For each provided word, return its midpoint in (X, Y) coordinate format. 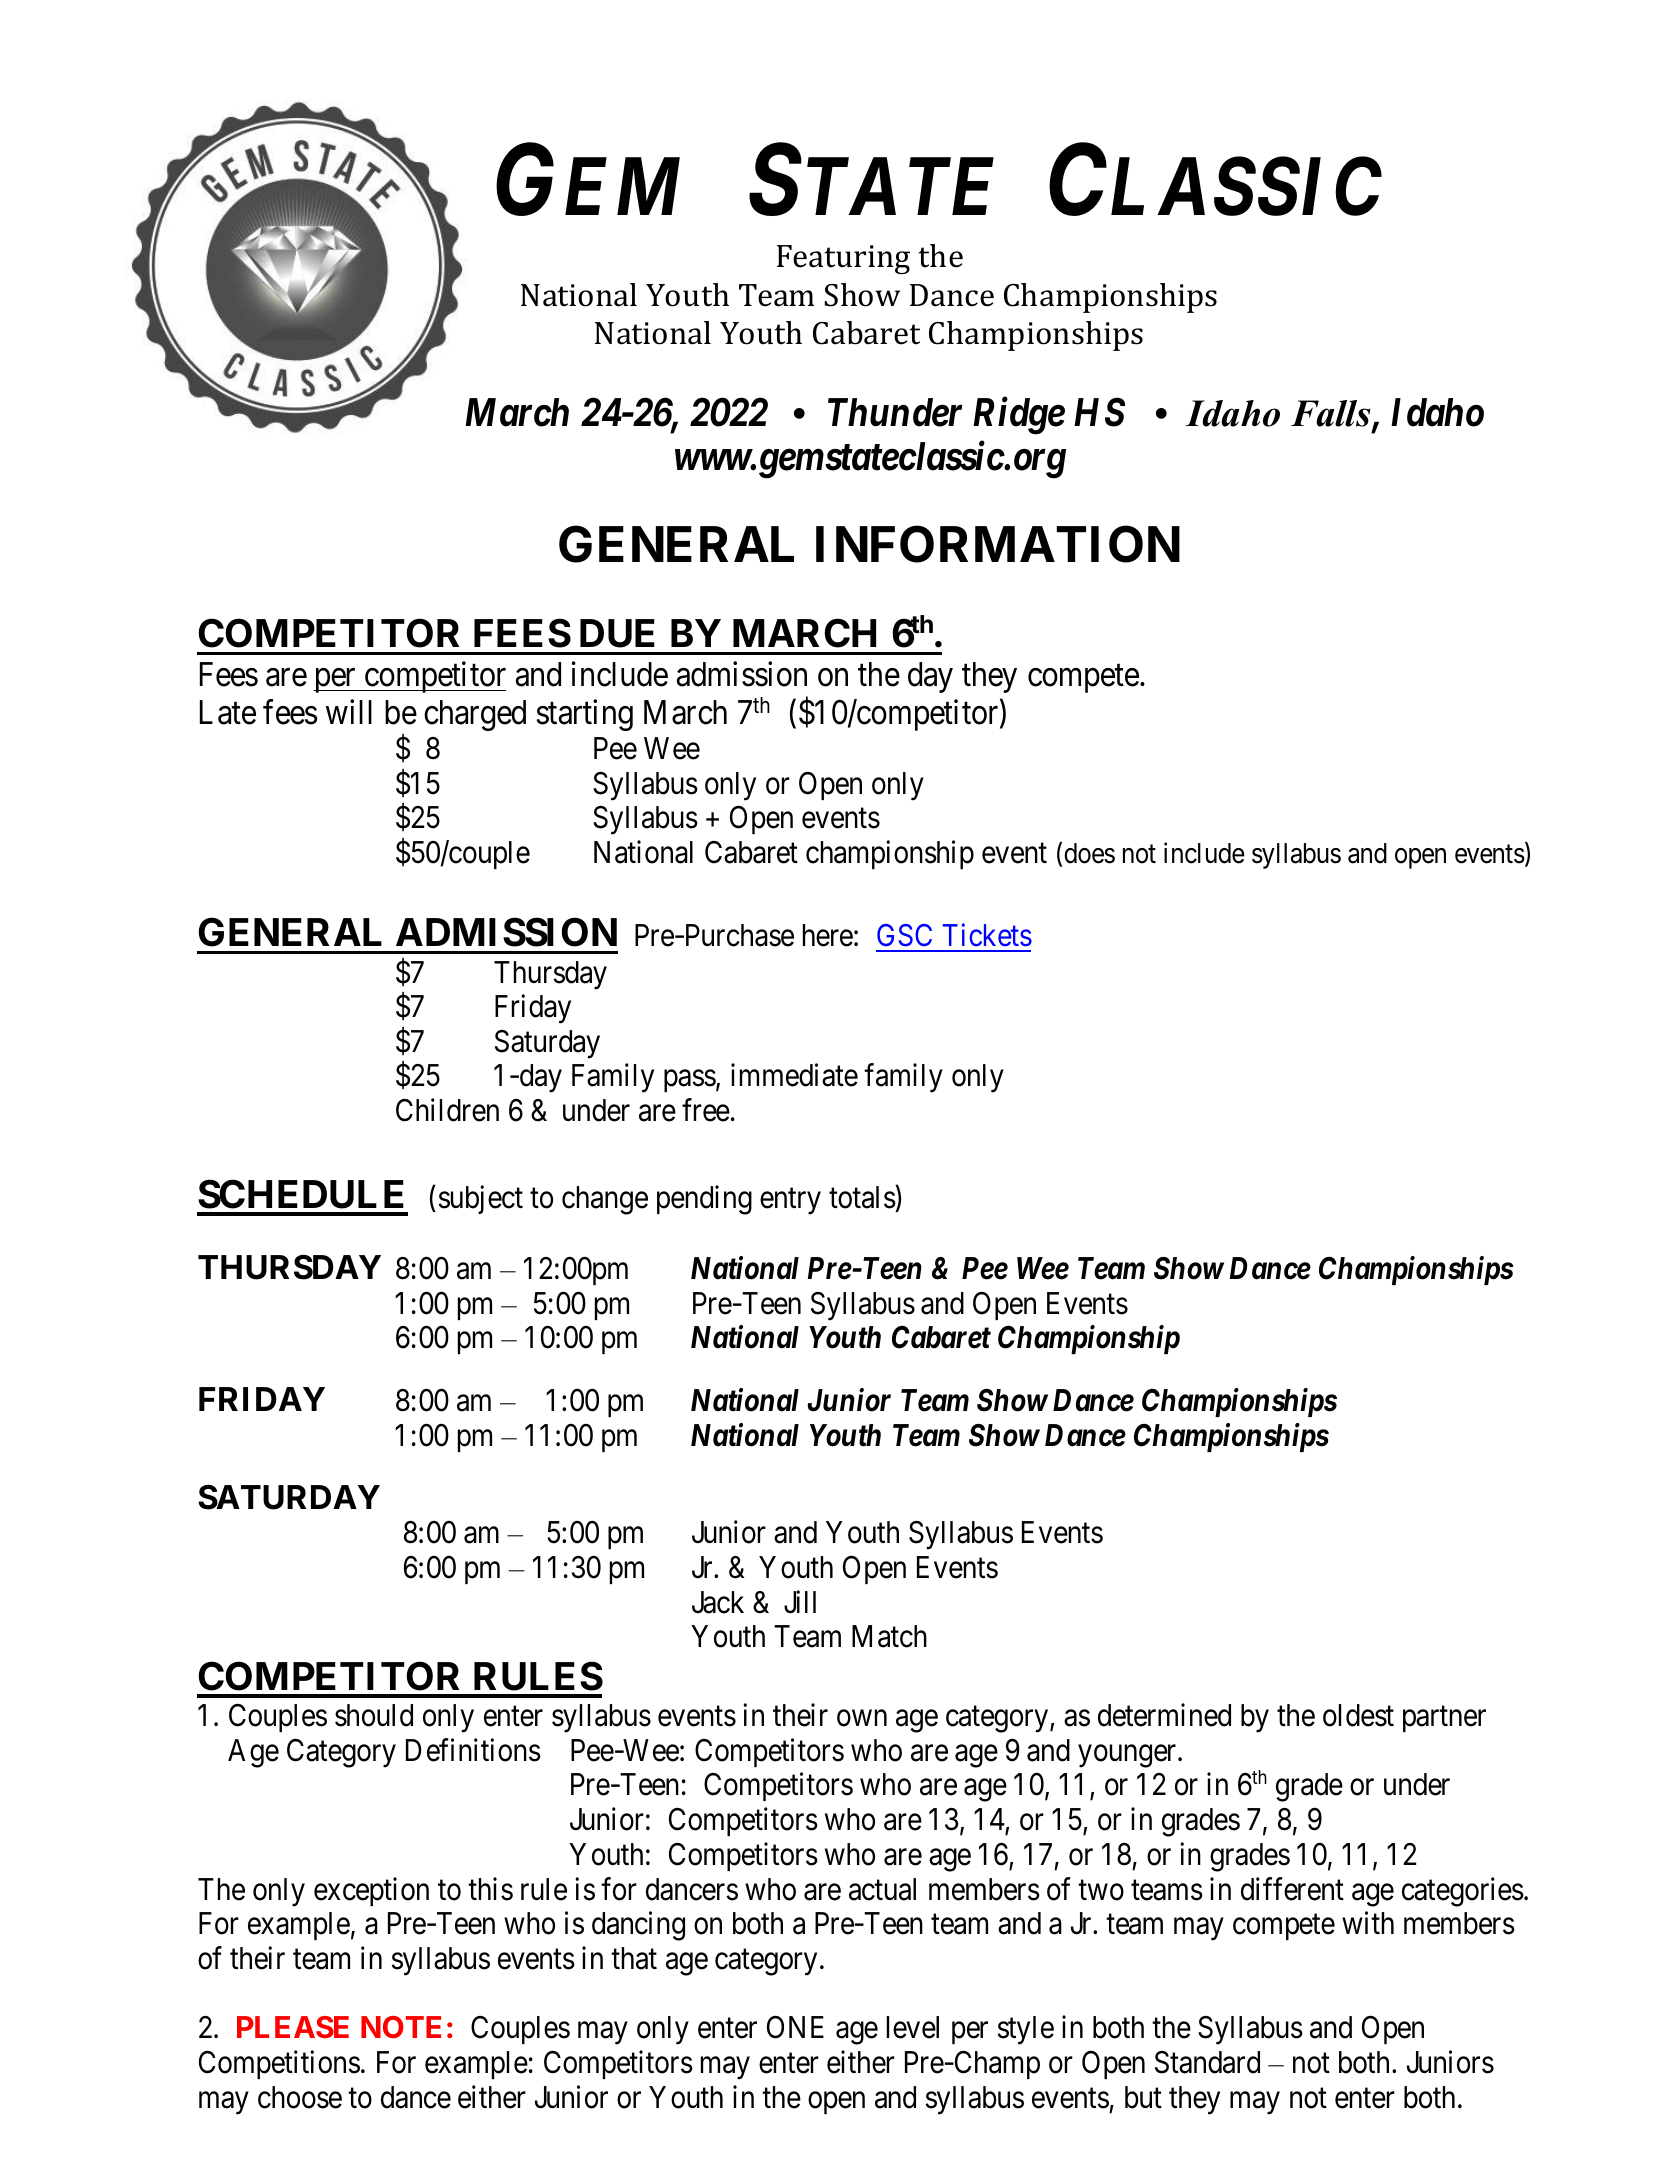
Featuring (843, 259)
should (374, 1715)
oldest (1358, 1715)
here (828, 935)
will (349, 711)
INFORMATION (998, 544)
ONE (795, 2027)
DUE (617, 633)
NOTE (401, 2027)
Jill (800, 1602)
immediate (794, 1075)
